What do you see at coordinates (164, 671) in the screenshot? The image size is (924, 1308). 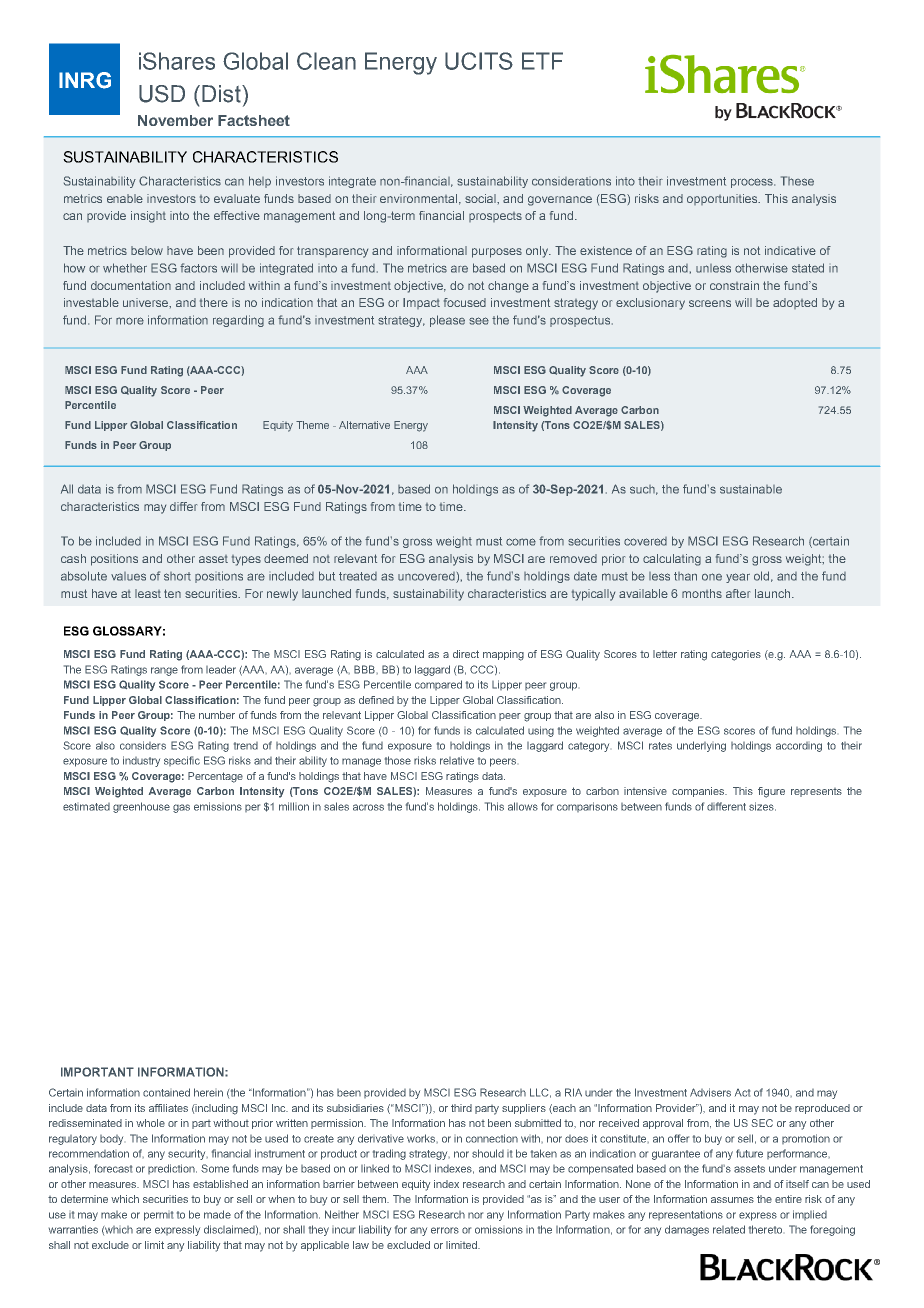 I see `range` at bounding box center [164, 671].
